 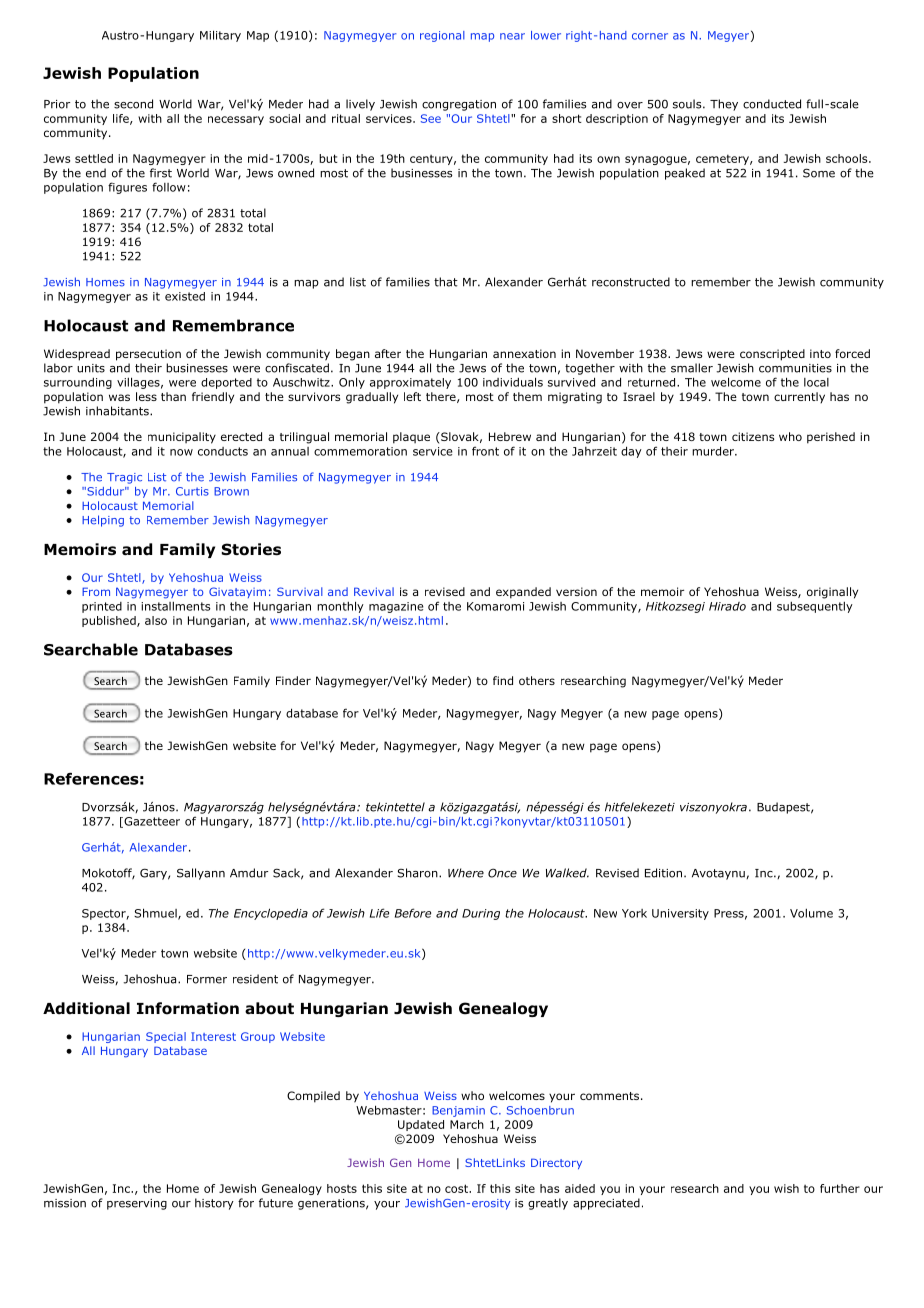 I want to click on conducted, so click(x=772, y=104).
